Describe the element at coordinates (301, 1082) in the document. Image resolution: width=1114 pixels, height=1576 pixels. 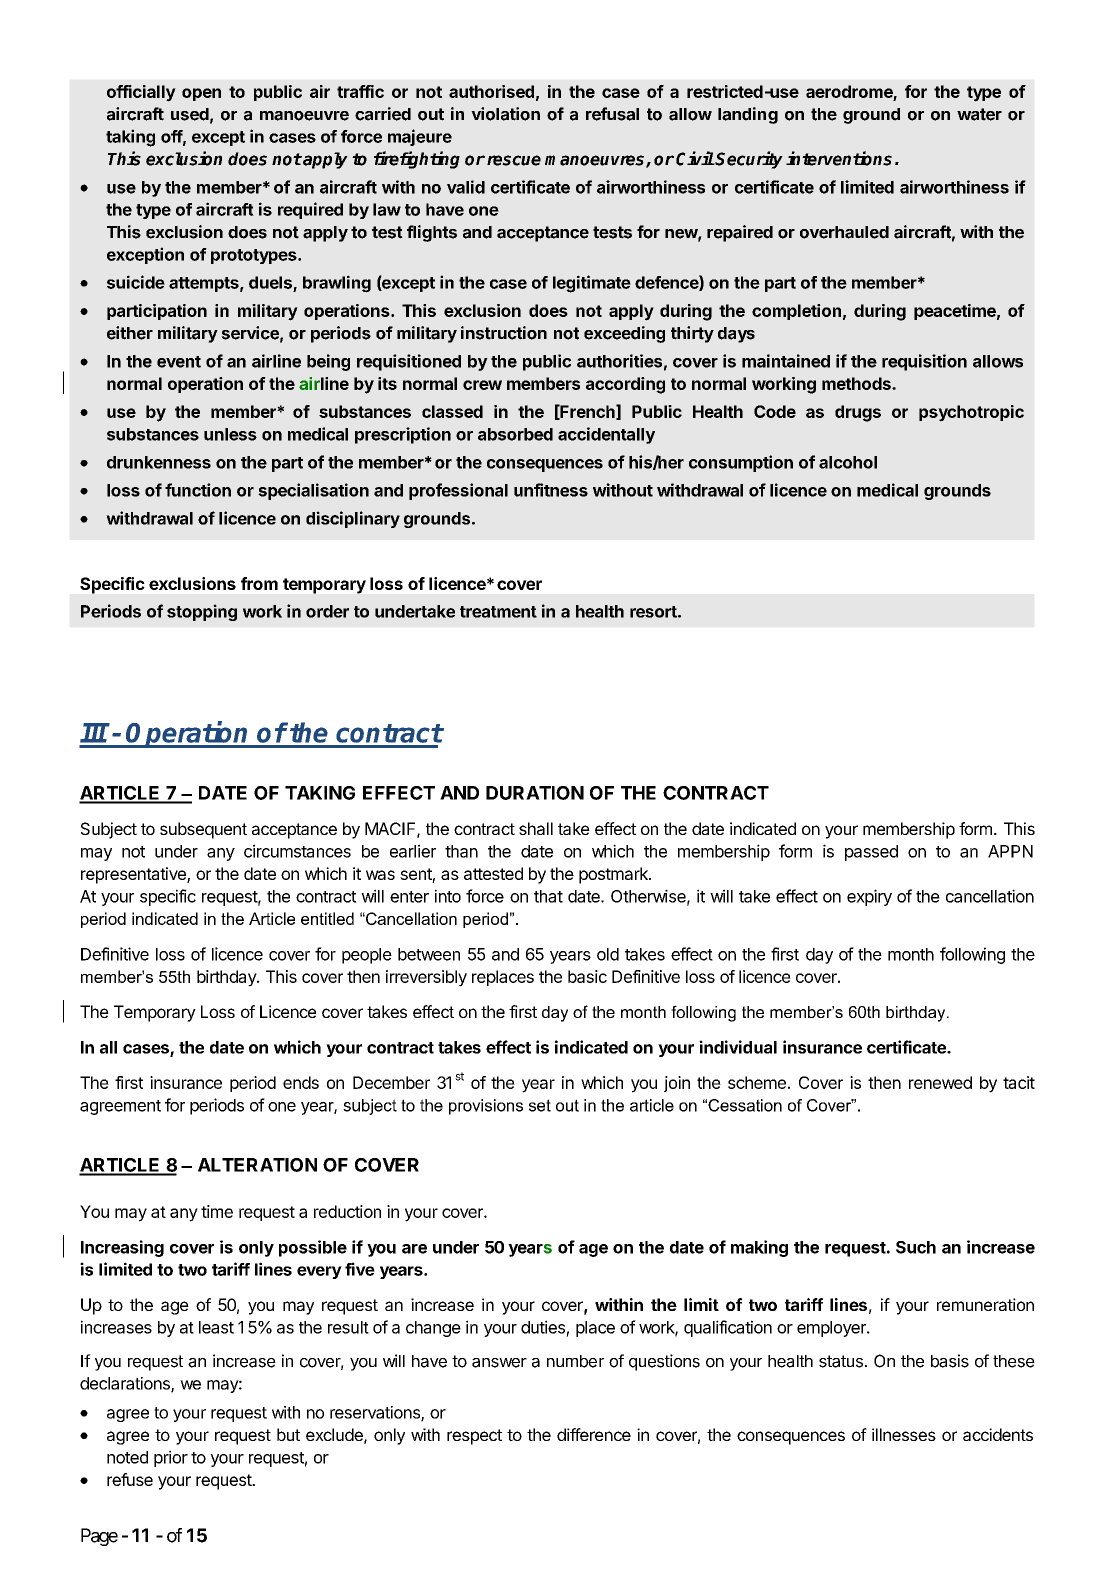
I see `ends` at that location.
